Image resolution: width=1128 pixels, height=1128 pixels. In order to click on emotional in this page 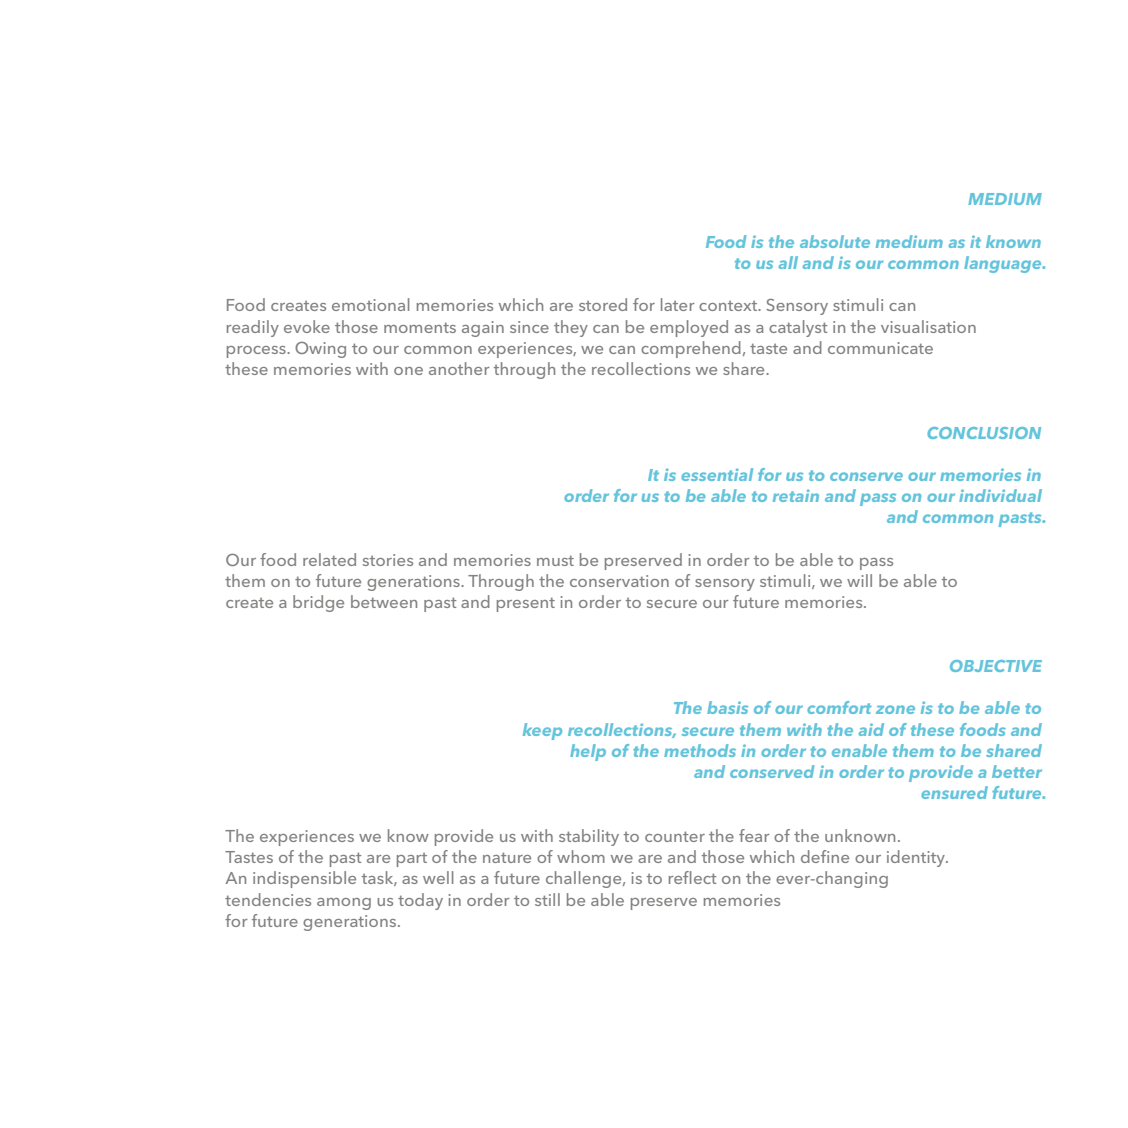, I will do `click(371, 304)`.
